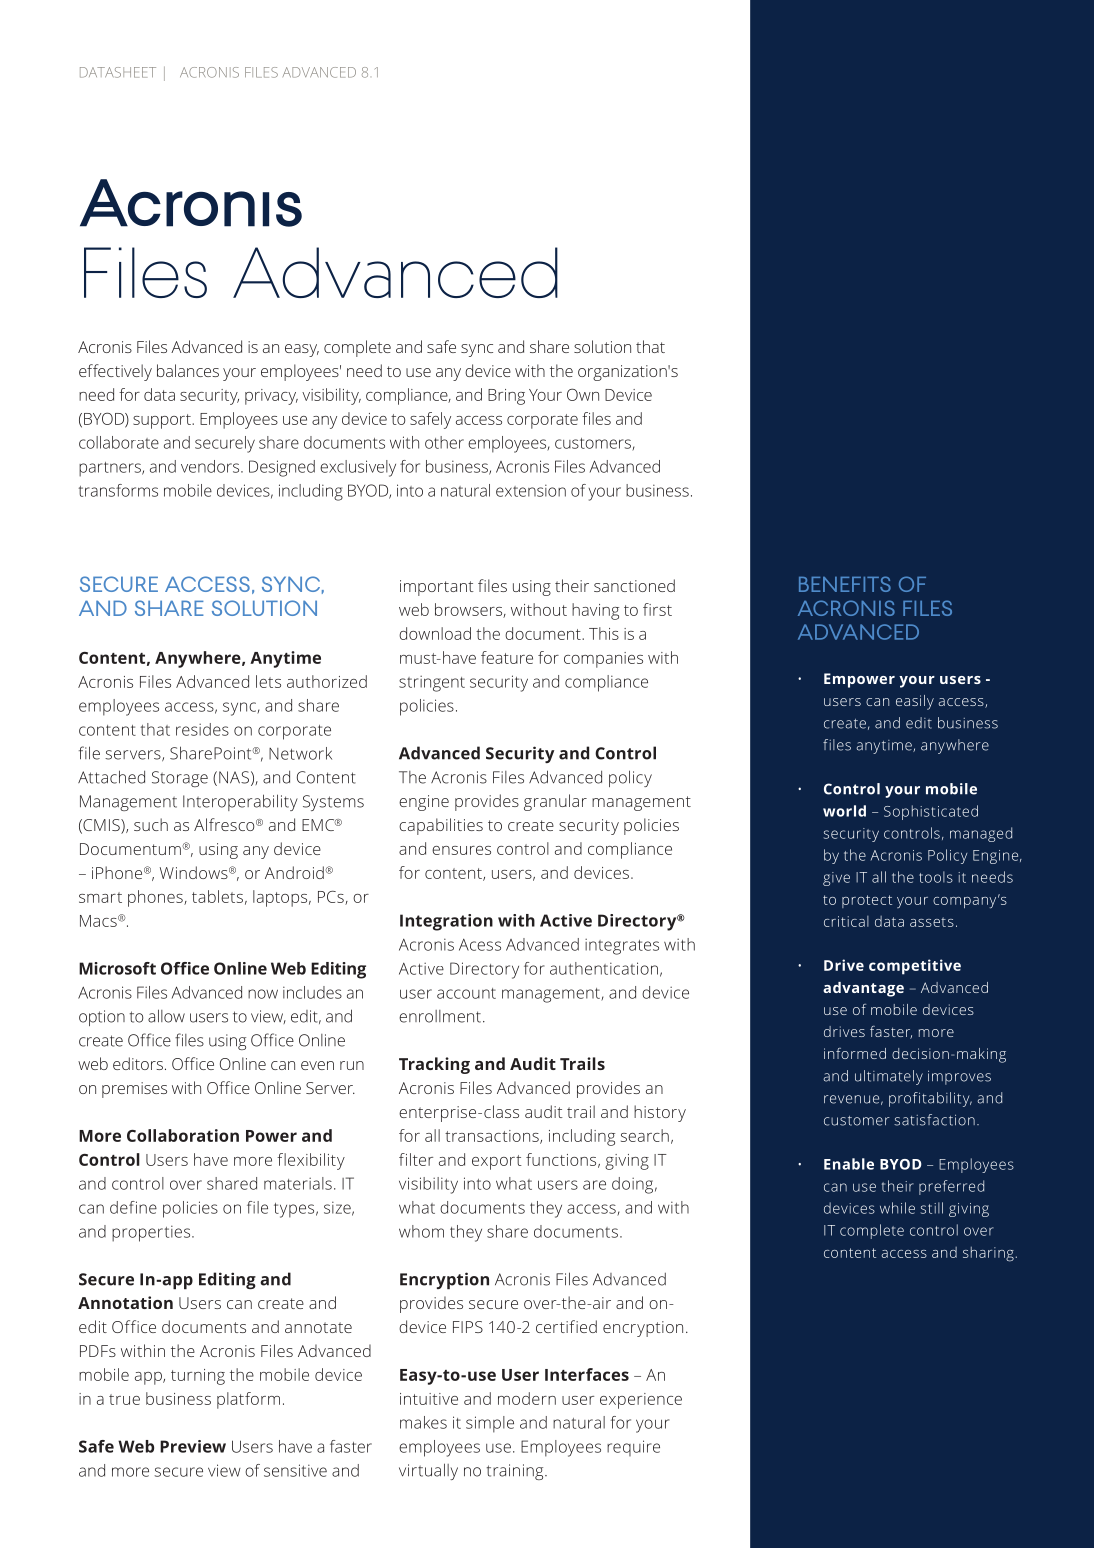 Image resolution: width=1094 pixels, height=1548 pixels. What do you see at coordinates (497, 1162) in the screenshot?
I see `export` at bounding box center [497, 1162].
